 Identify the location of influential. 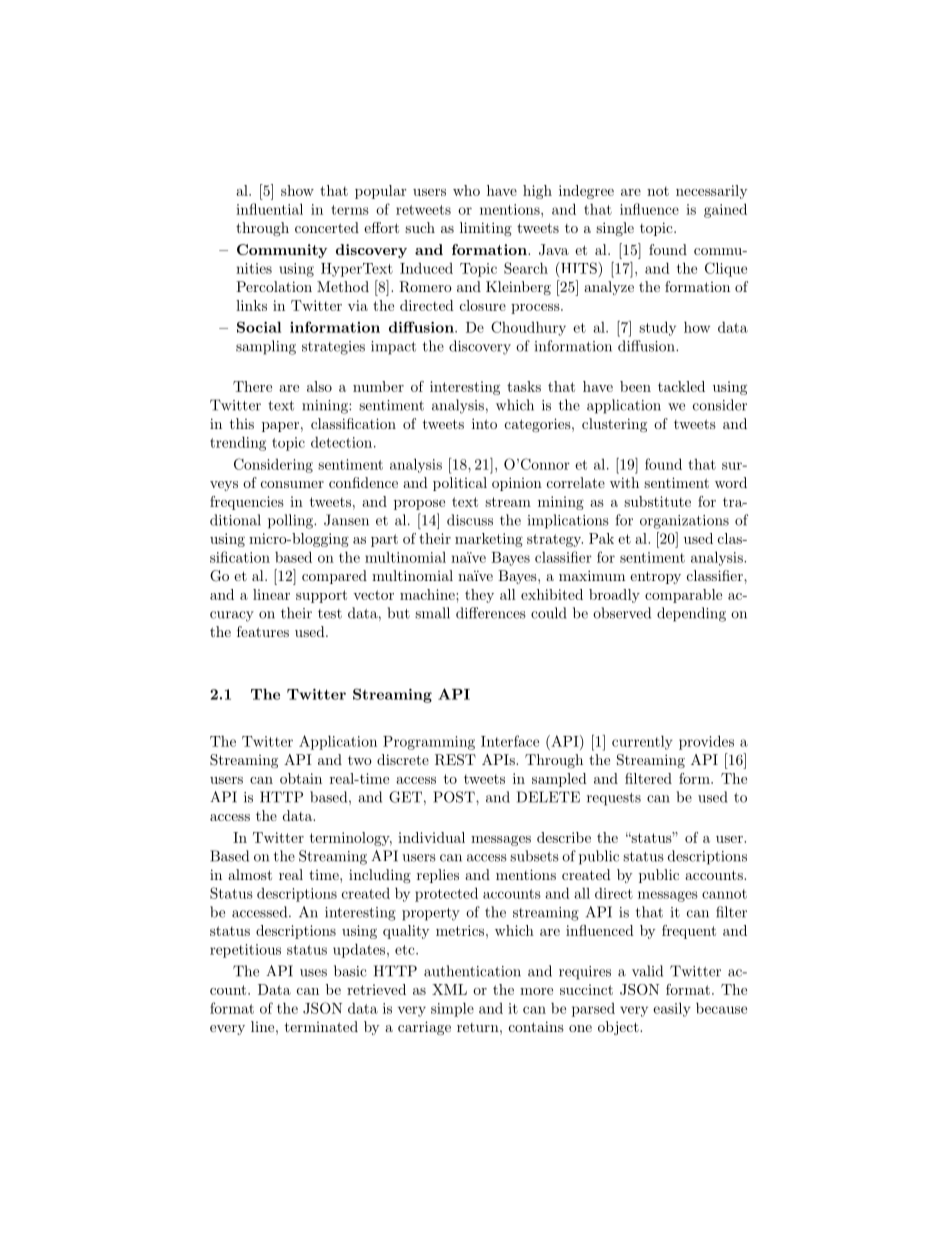
(269, 209).
